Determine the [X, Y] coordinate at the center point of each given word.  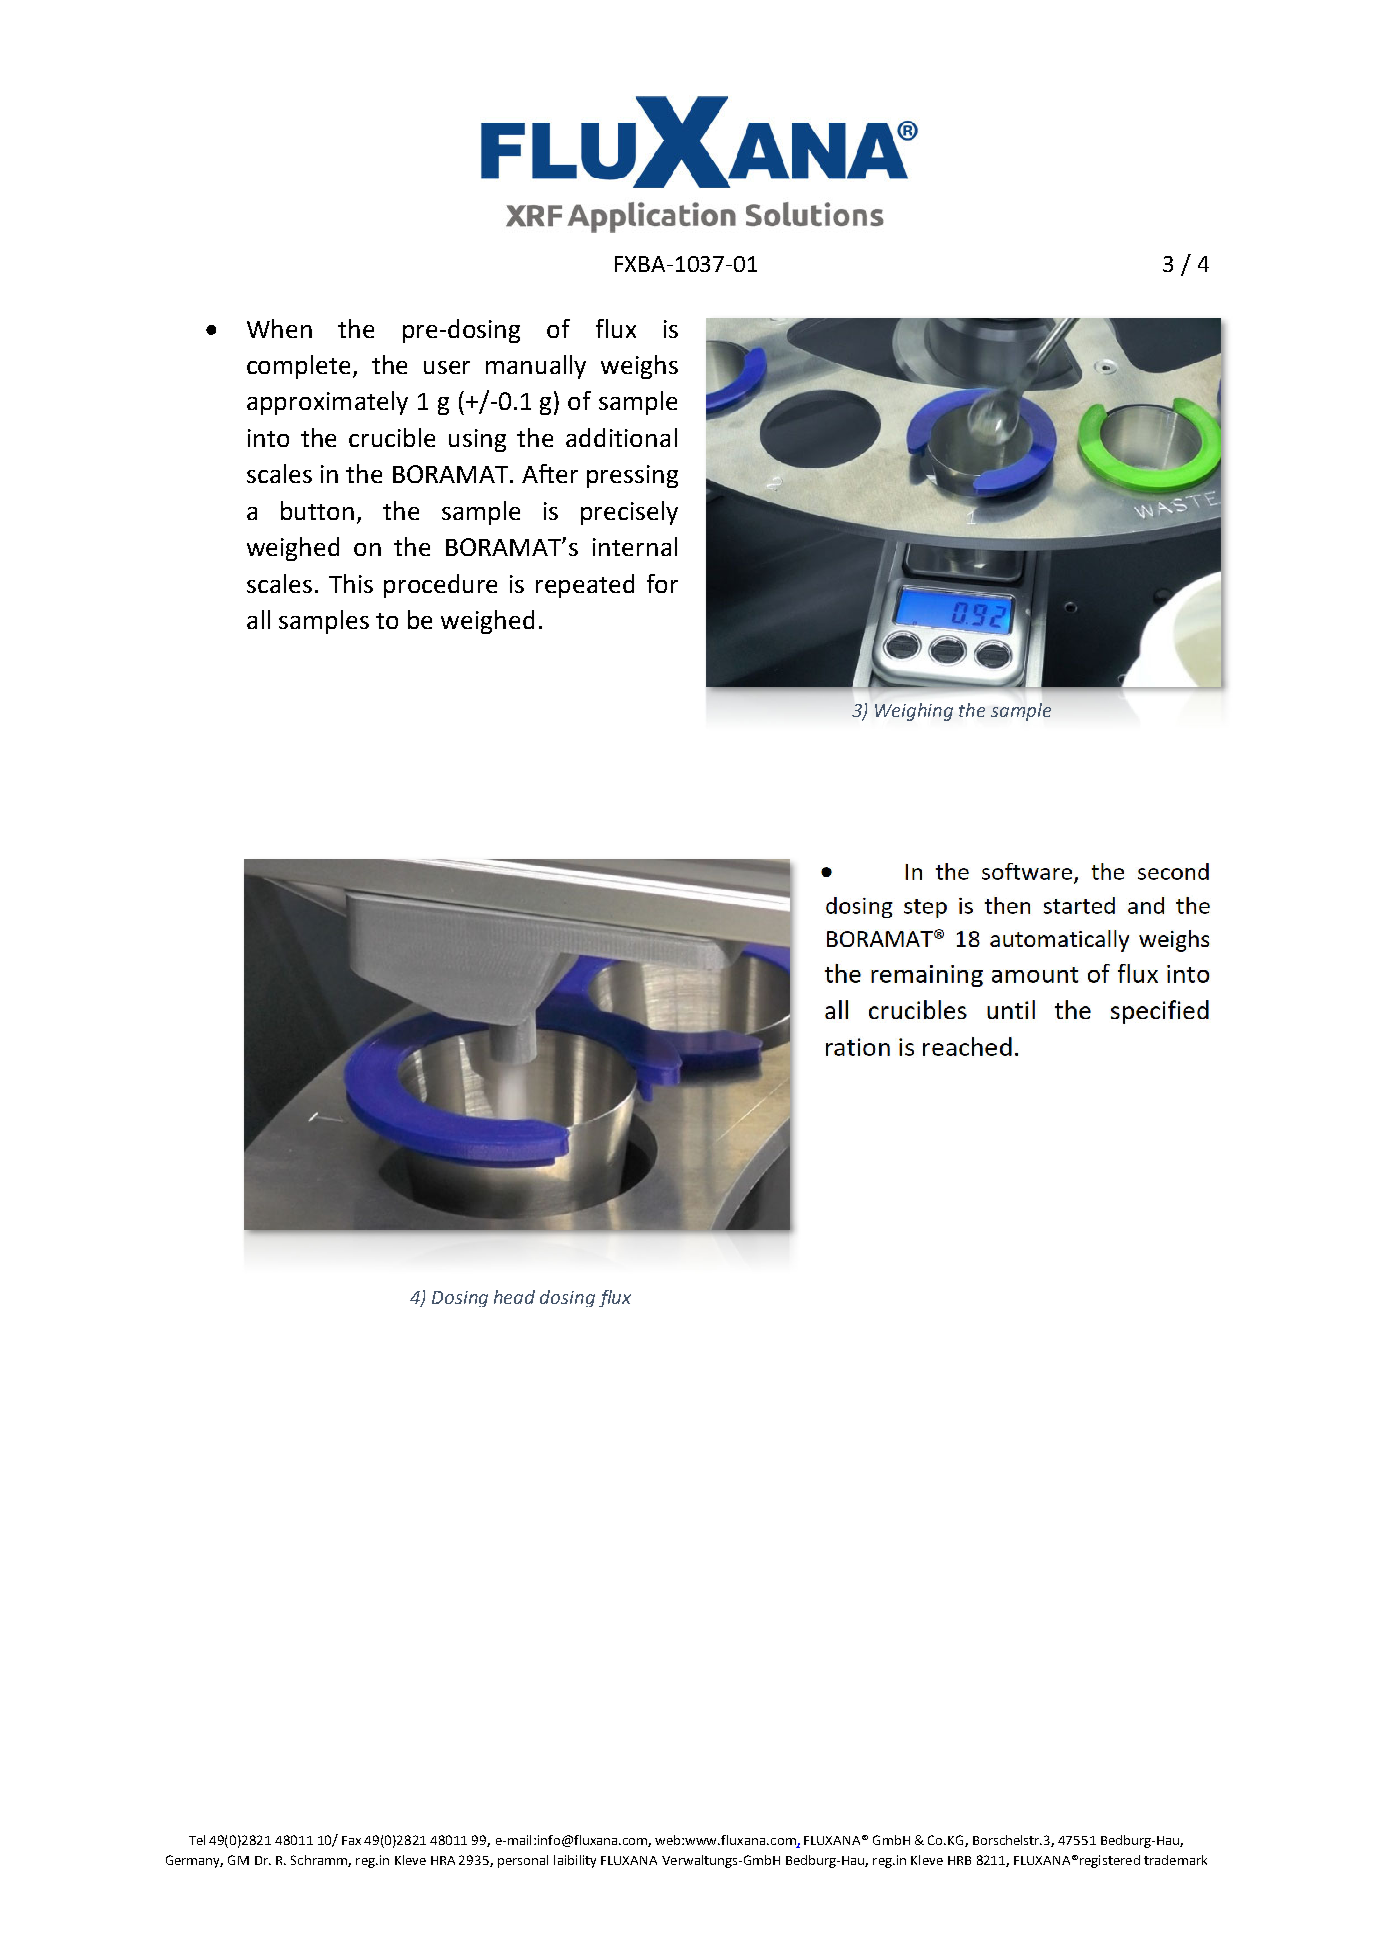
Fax [351, 1840]
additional [621, 437]
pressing [632, 476]
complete [300, 367]
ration [858, 1047]
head [514, 1297]
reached [967, 1046]
